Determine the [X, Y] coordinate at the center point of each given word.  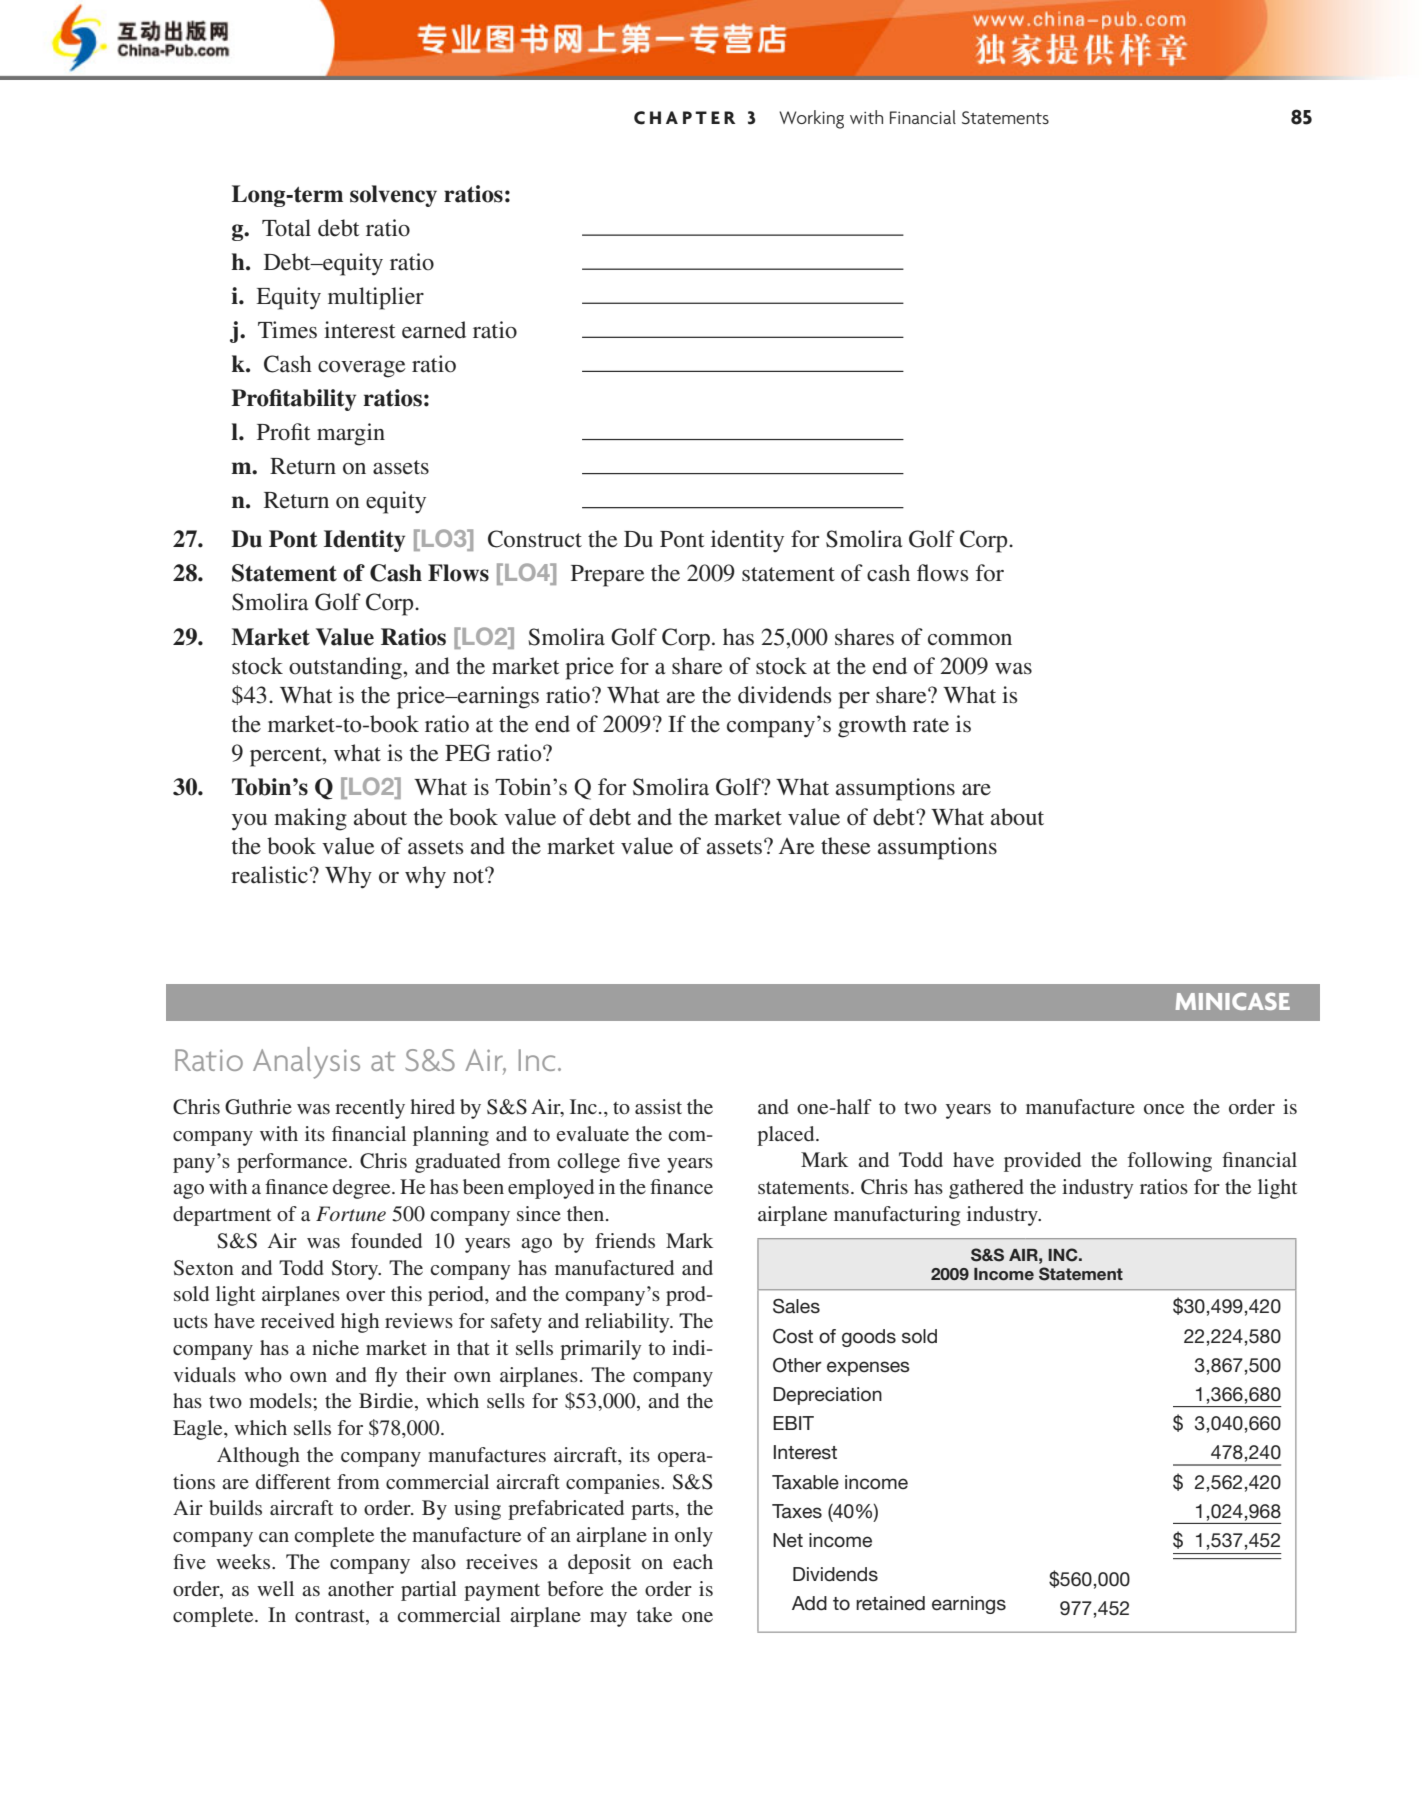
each [693, 1561]
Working [811, 119]
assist [658, 1106]
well [275, 1588]
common [970, 640]
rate [931, 725]
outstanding [346, 668]
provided [1042, 1162]
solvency [393, 196]
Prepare [608, 576]
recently [370, 1109]
